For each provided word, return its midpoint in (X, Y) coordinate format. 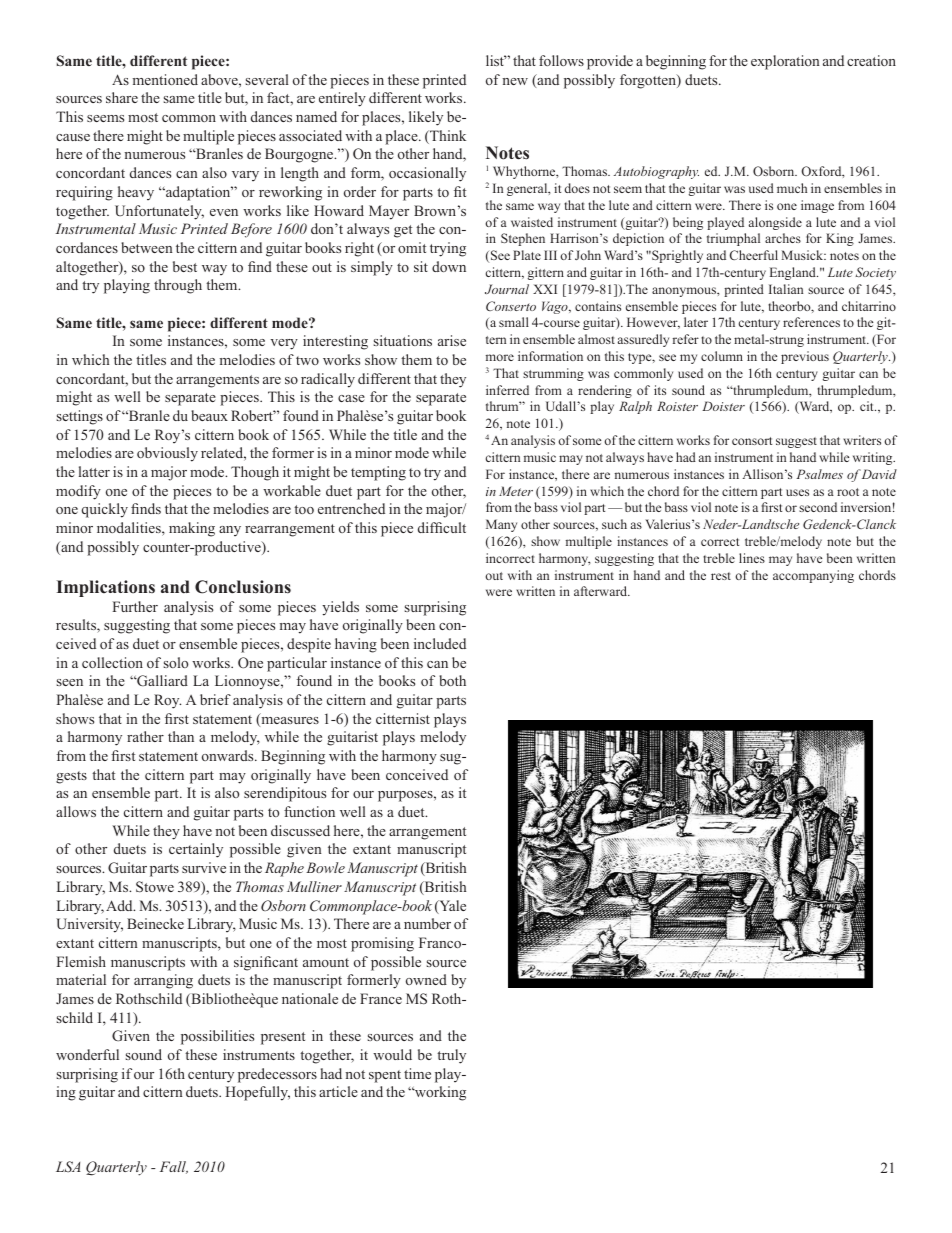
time (417, 1073)
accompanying (813, 576)
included (440, 643)
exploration (785, 62)
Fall (174, 1167)
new (515, 81)
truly (451, 1056)
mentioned (165, 79)
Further (135, 606)
